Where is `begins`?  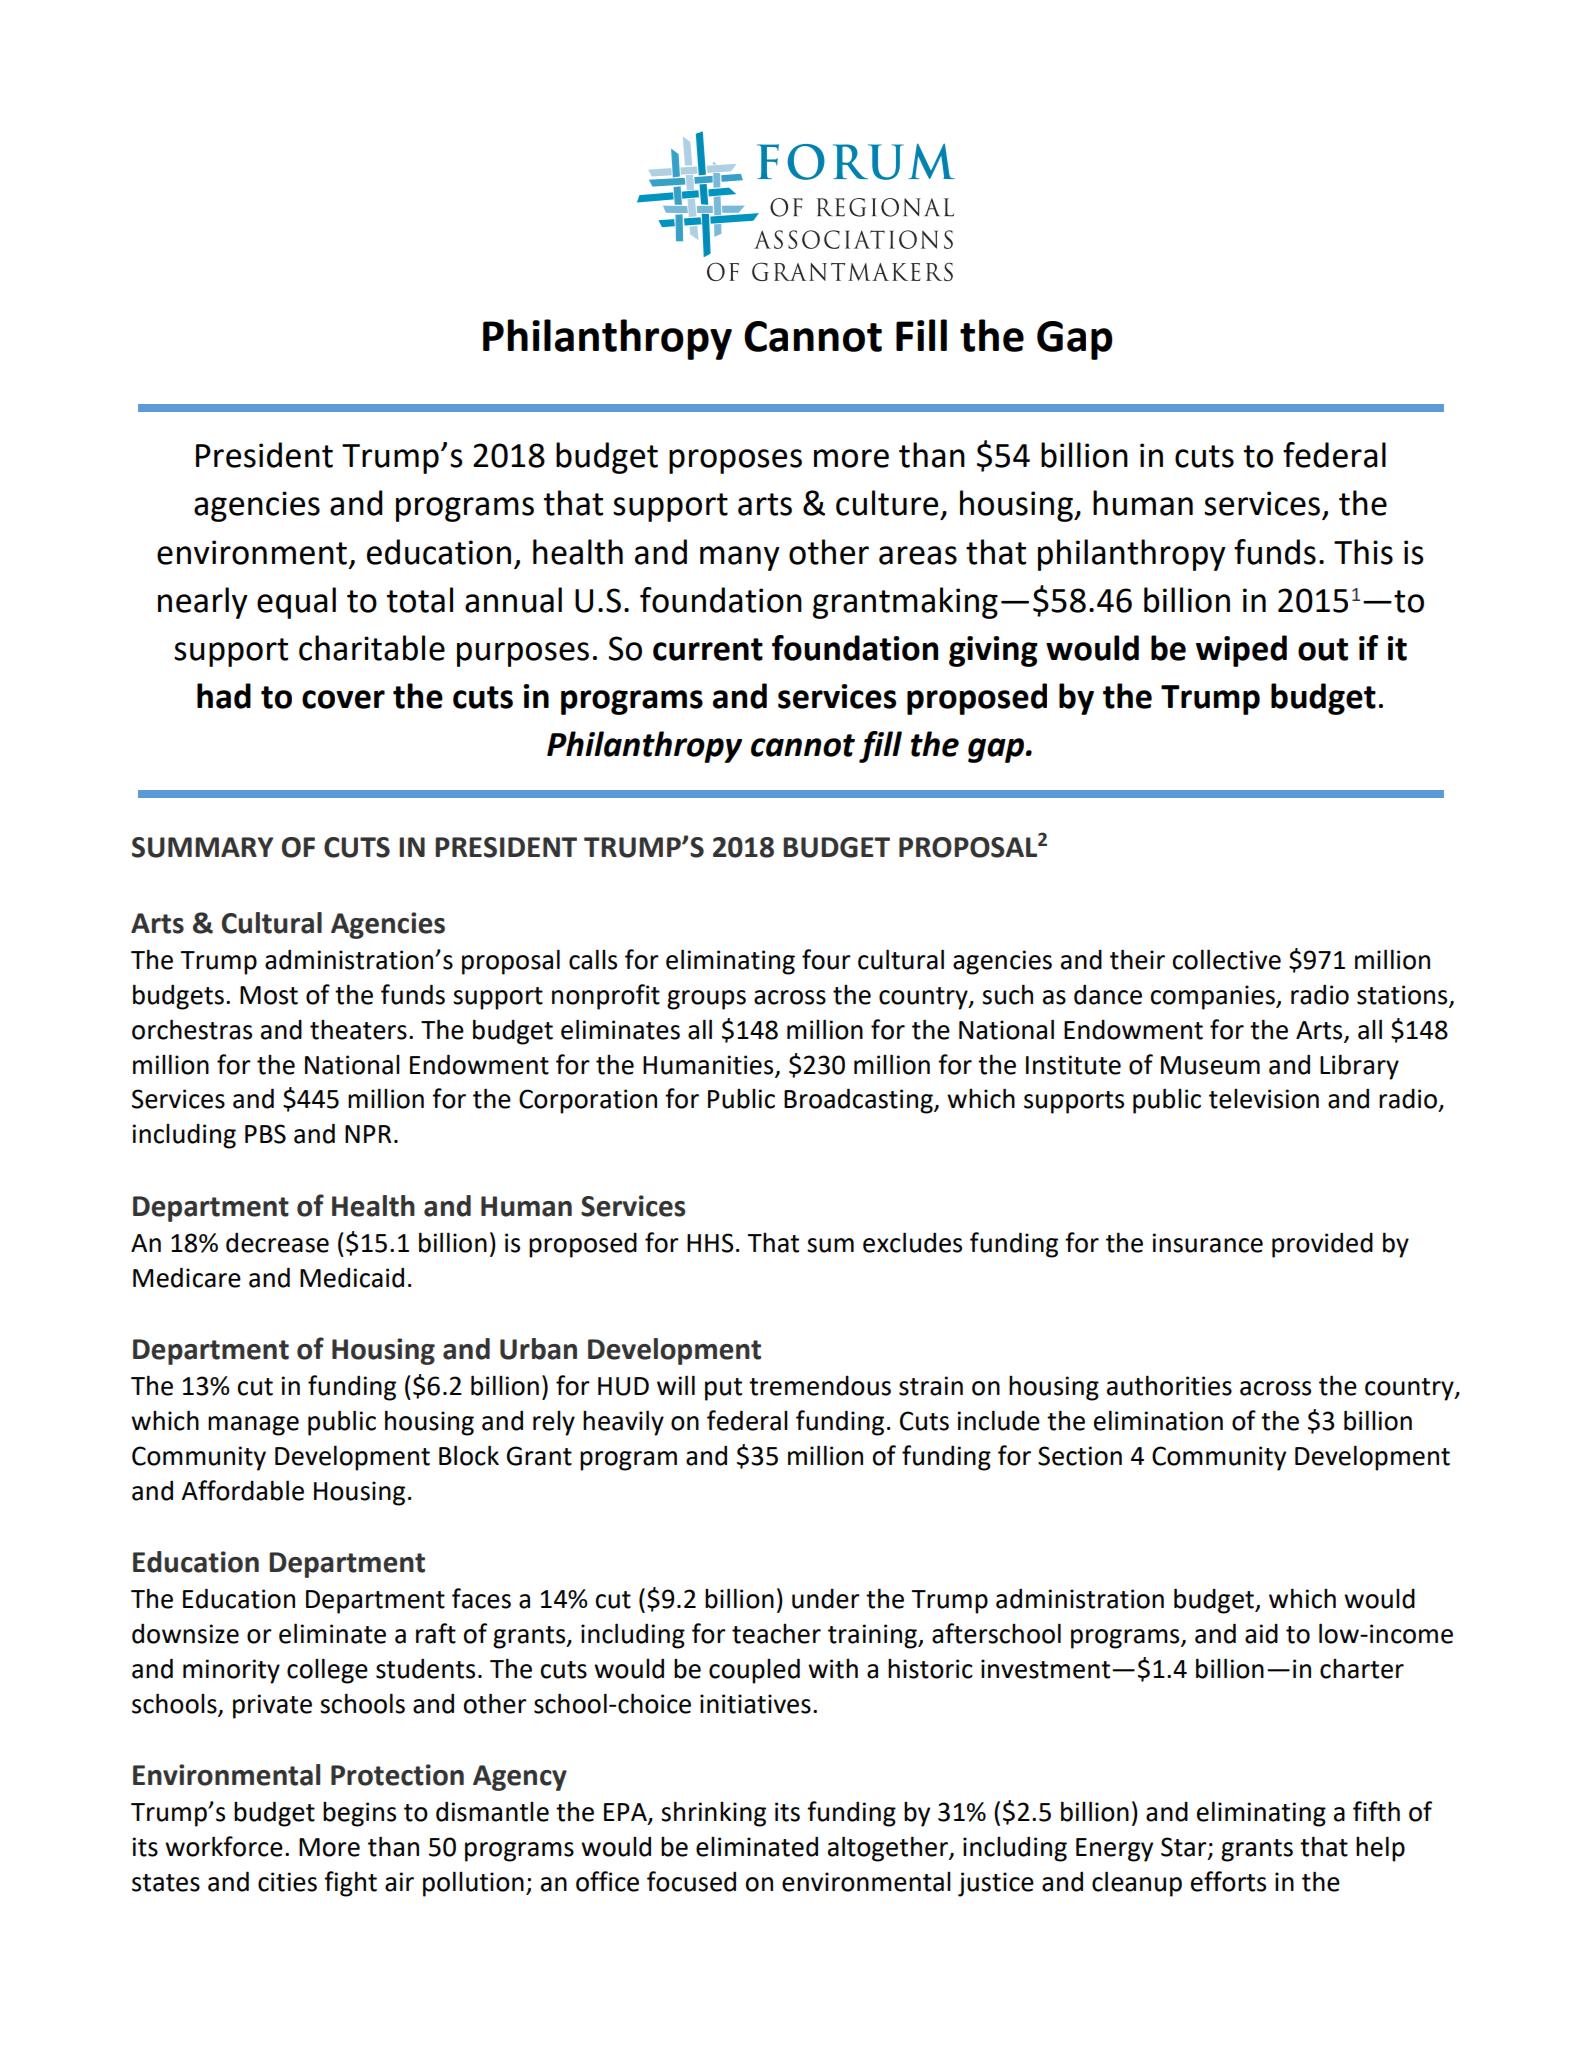
begins is located at coordinates (359, 1814).
